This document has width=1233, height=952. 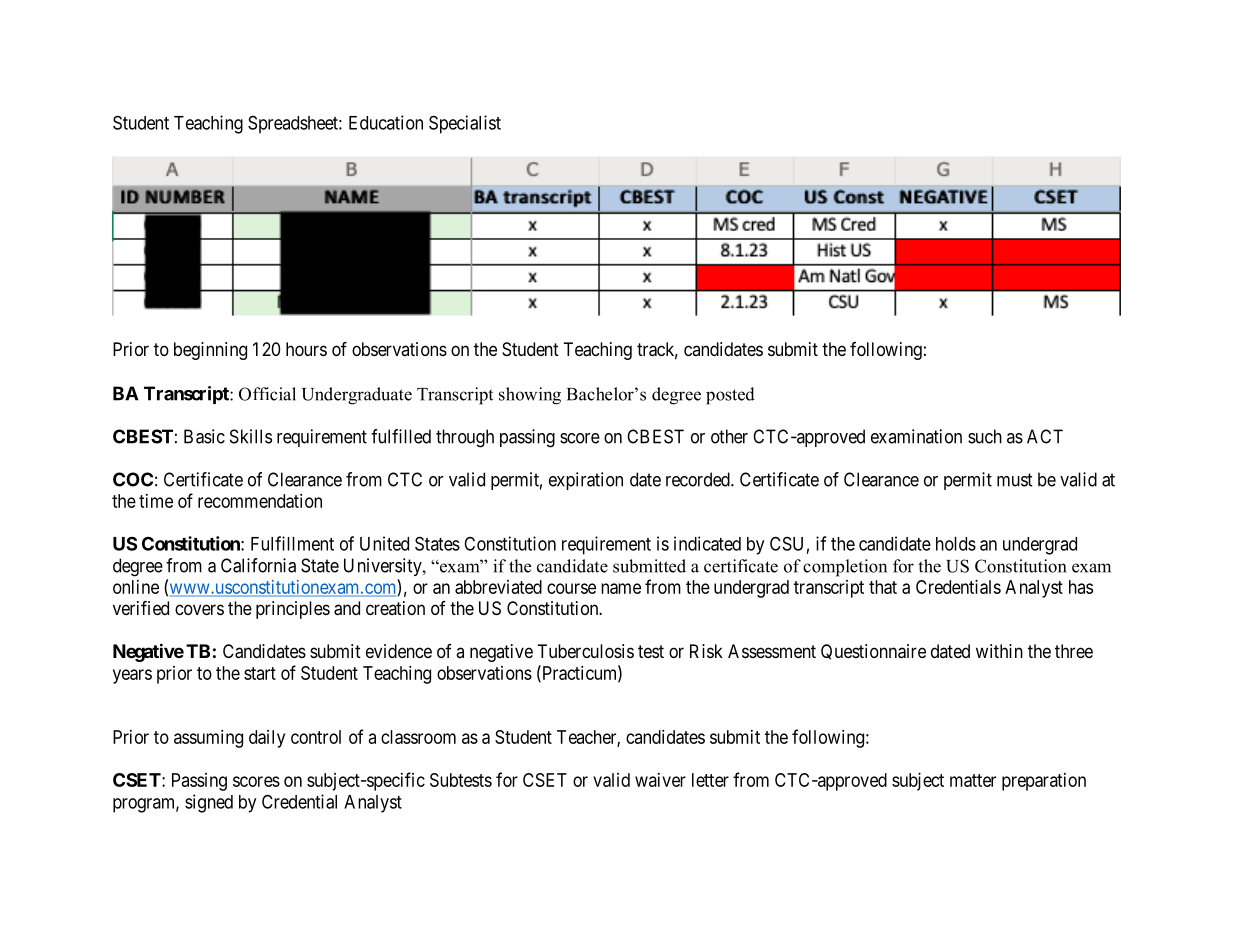 I want to click on posted, so click(x=730, y=396).
